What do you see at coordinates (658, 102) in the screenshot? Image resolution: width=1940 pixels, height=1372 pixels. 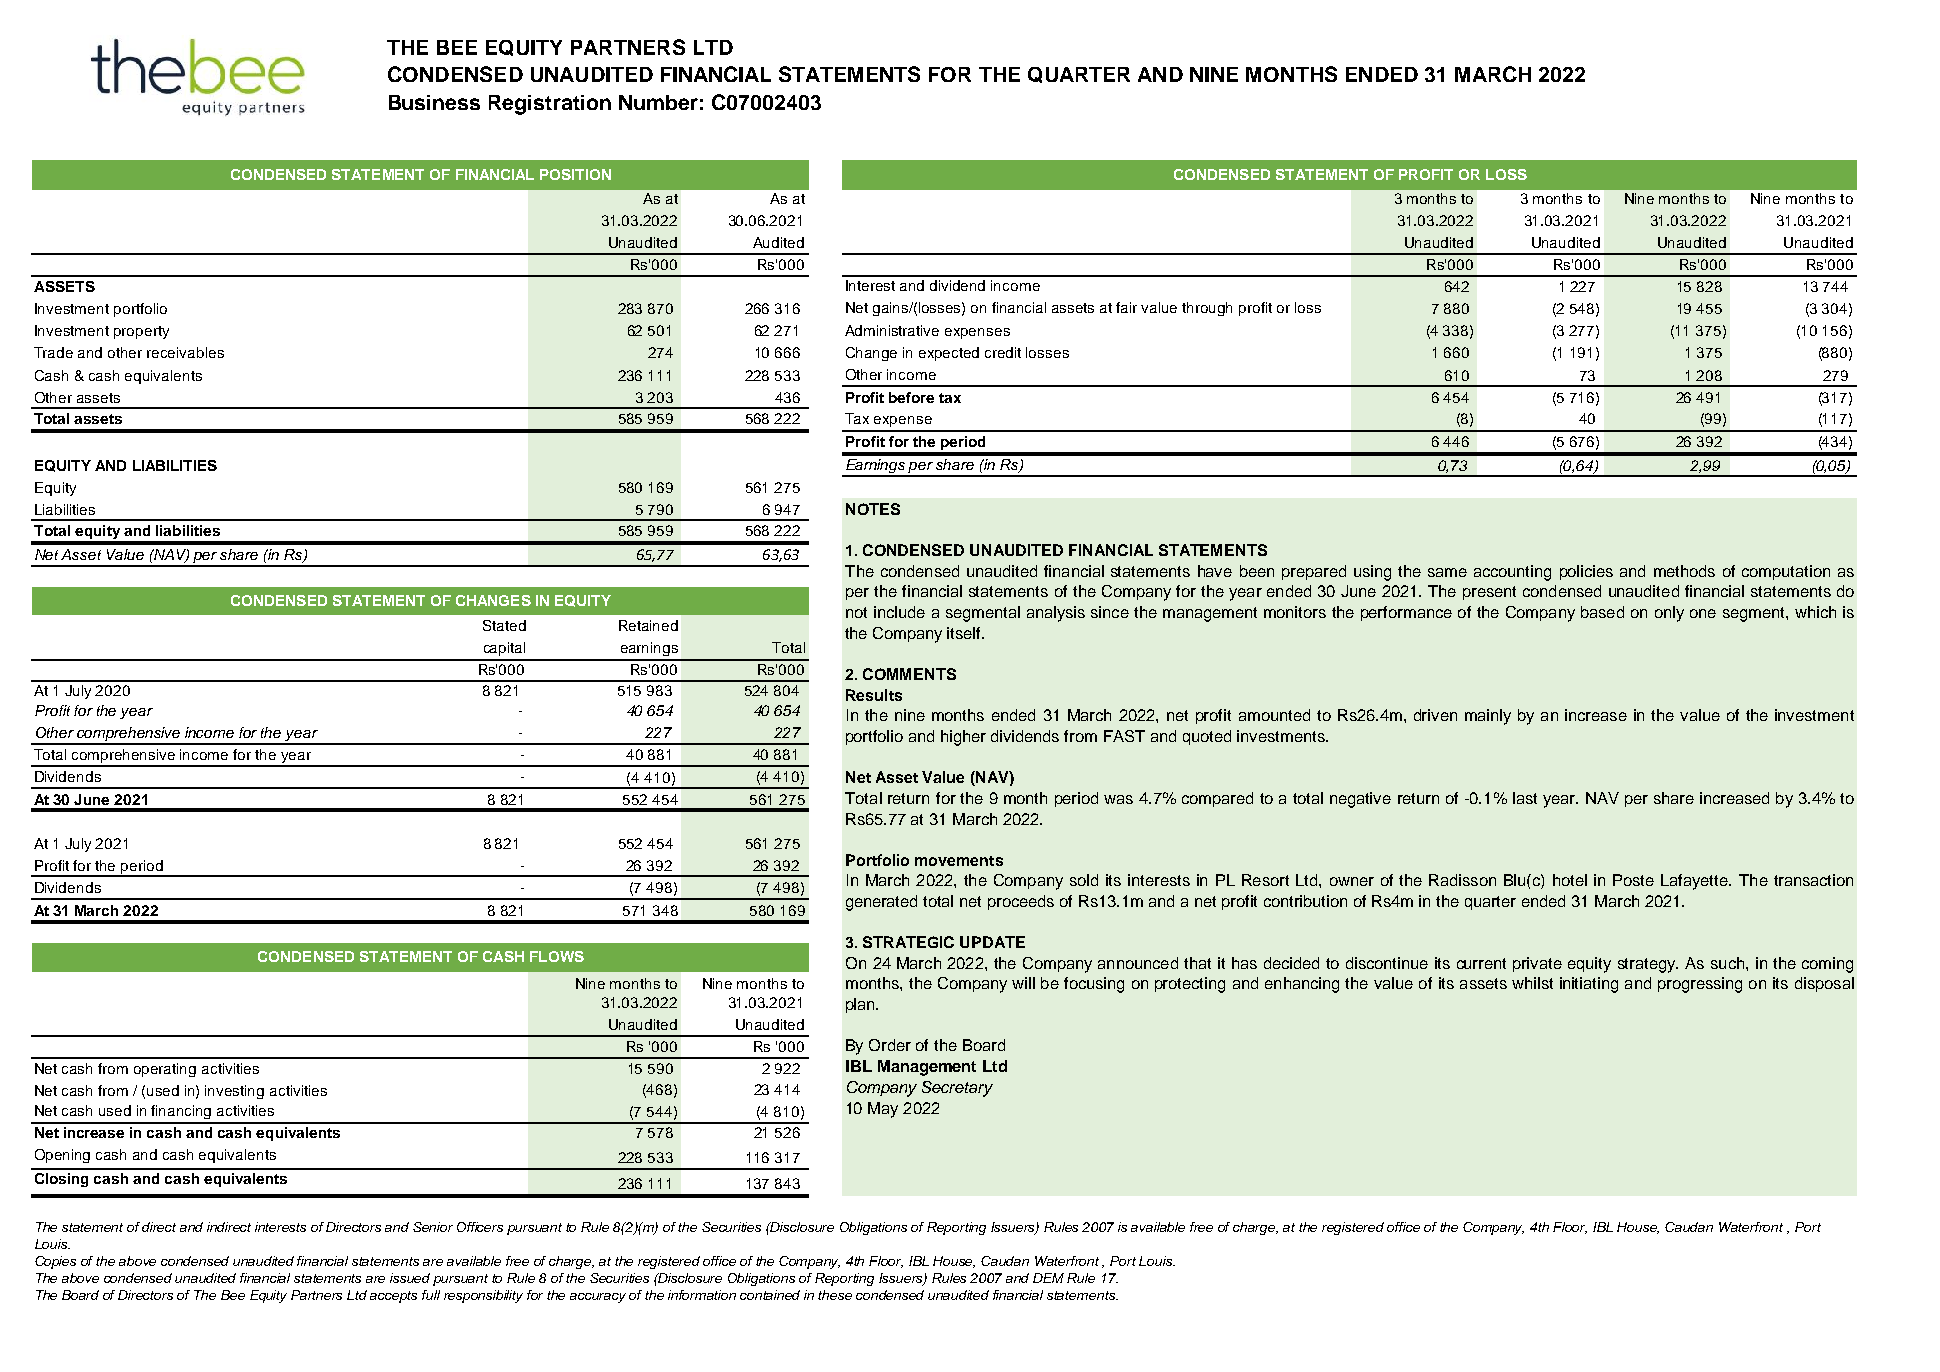 I see `Number` at bounding box center [658, 102].
